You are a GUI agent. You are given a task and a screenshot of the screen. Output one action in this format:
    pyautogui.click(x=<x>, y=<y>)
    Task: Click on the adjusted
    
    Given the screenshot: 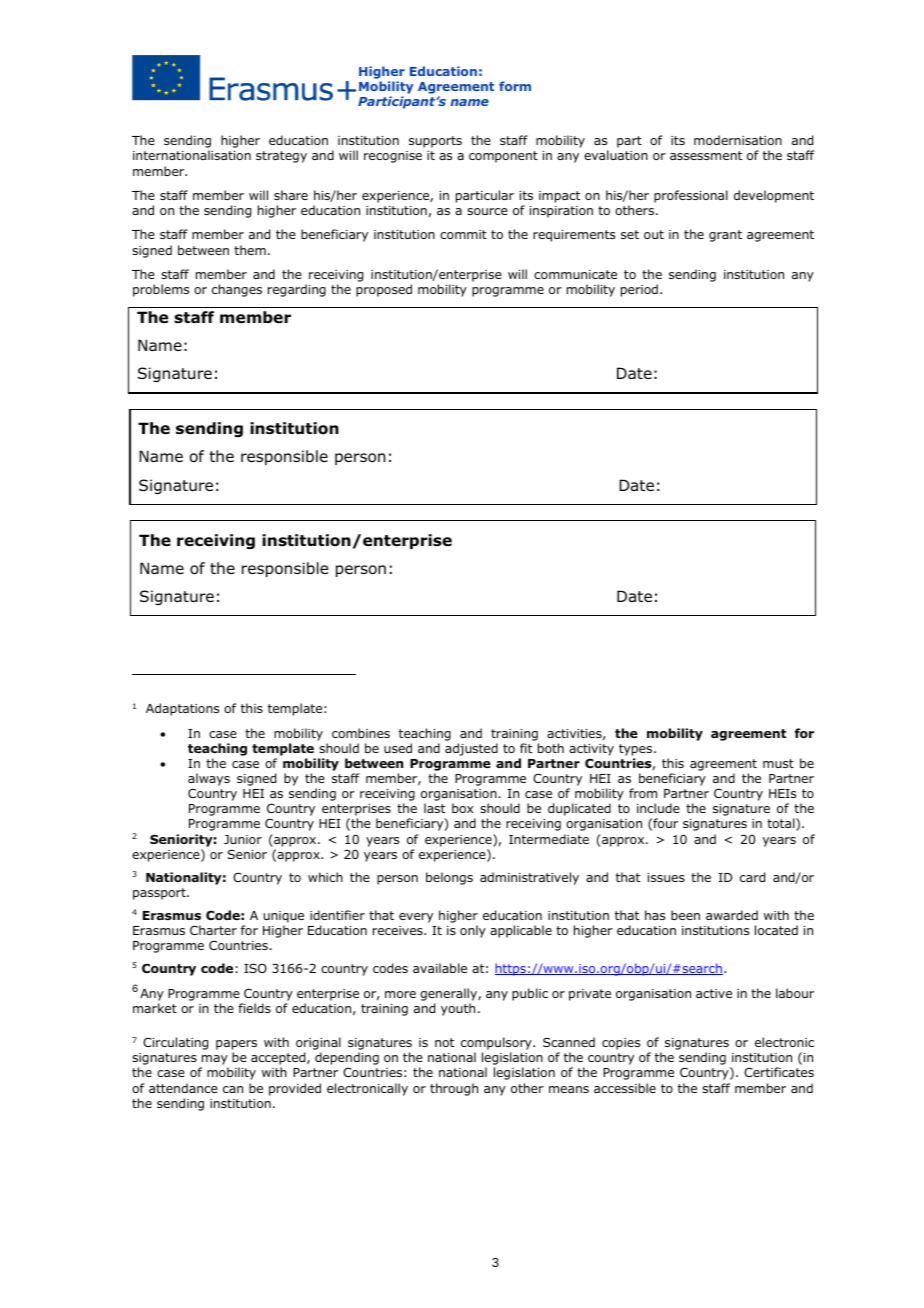 What is the action you would take?
    pyautogui.click(x=471, y=749)
